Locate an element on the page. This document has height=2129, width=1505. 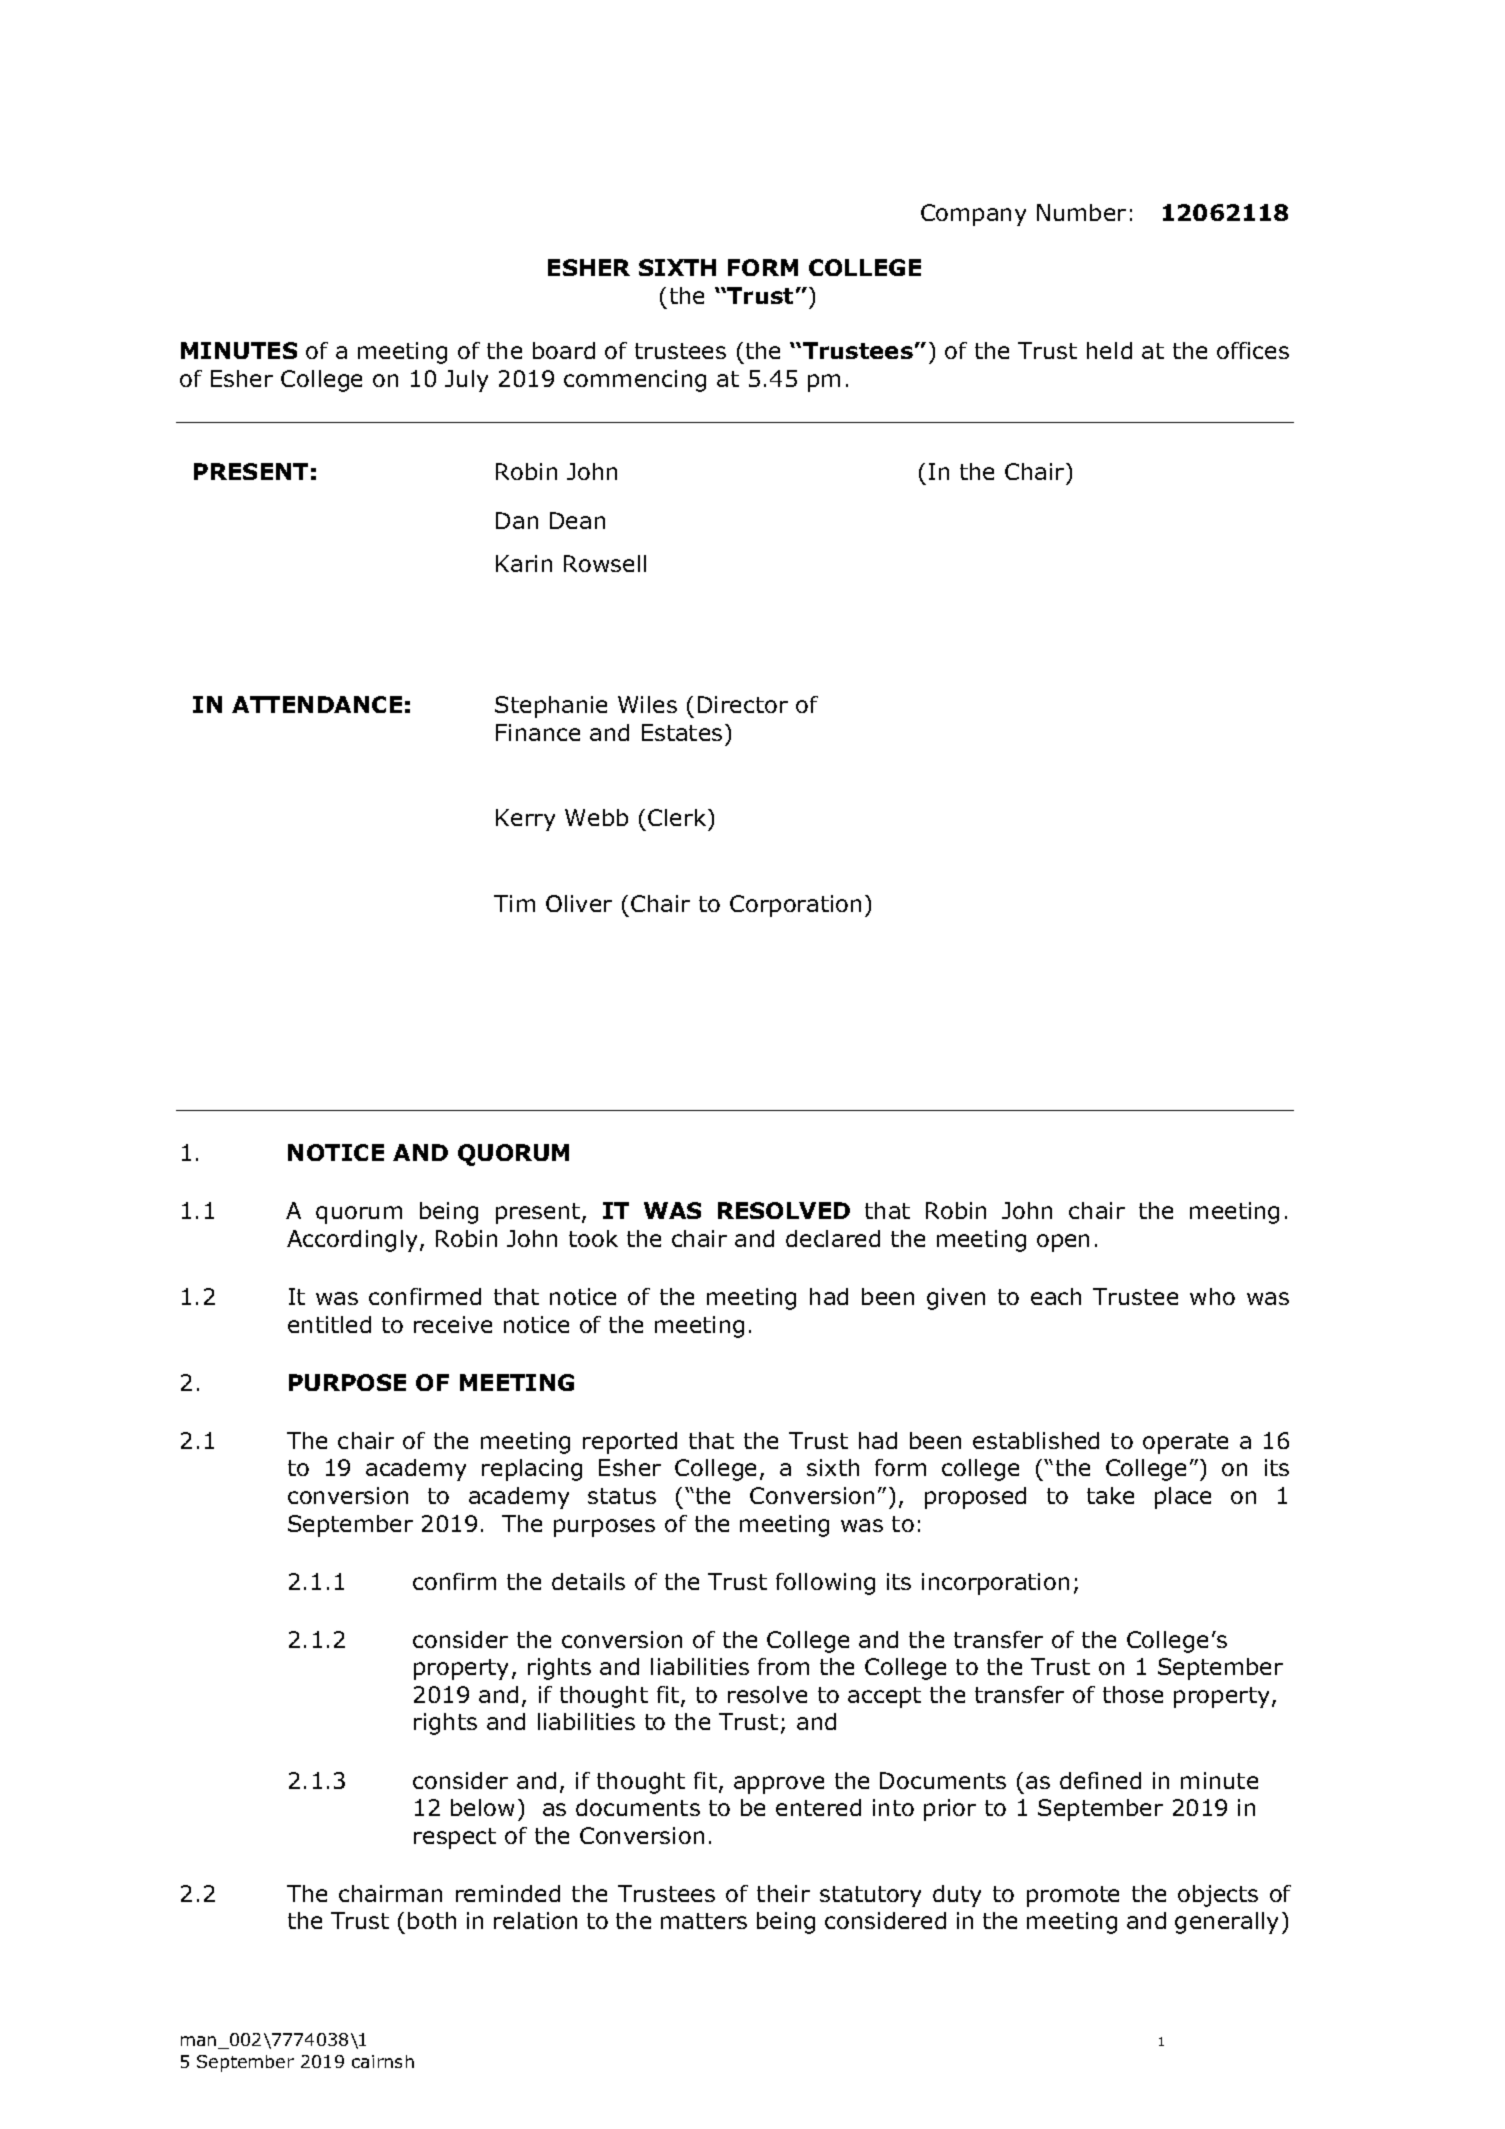
Number is located at coordinates (1081, 212).
